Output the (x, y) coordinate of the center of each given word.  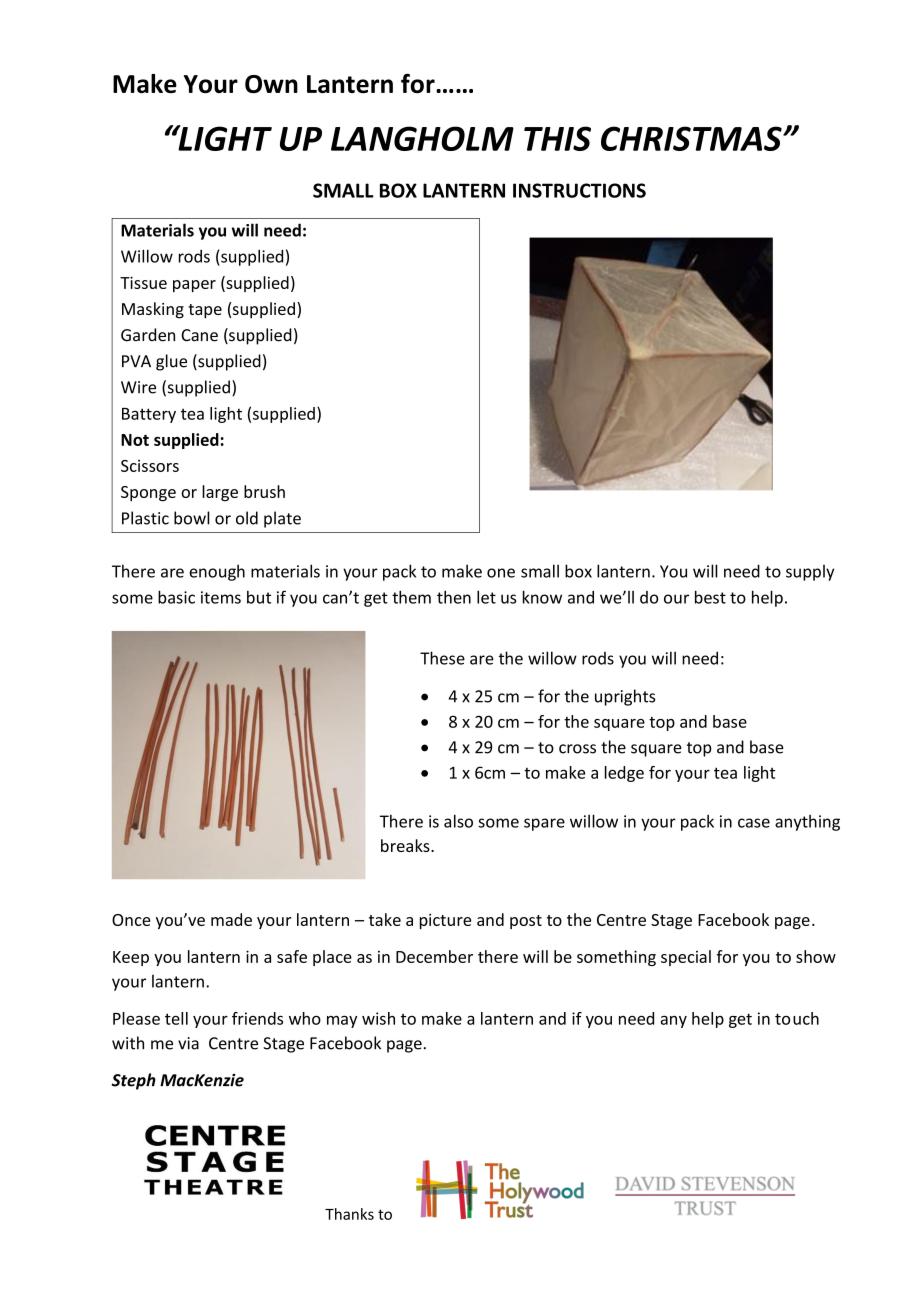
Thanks (349, 1214)
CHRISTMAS (692, 138)
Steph (134, 1081)
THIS (557, 138)
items (221, 597)
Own (271, 84)
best (710, 597)
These (442, 658)
